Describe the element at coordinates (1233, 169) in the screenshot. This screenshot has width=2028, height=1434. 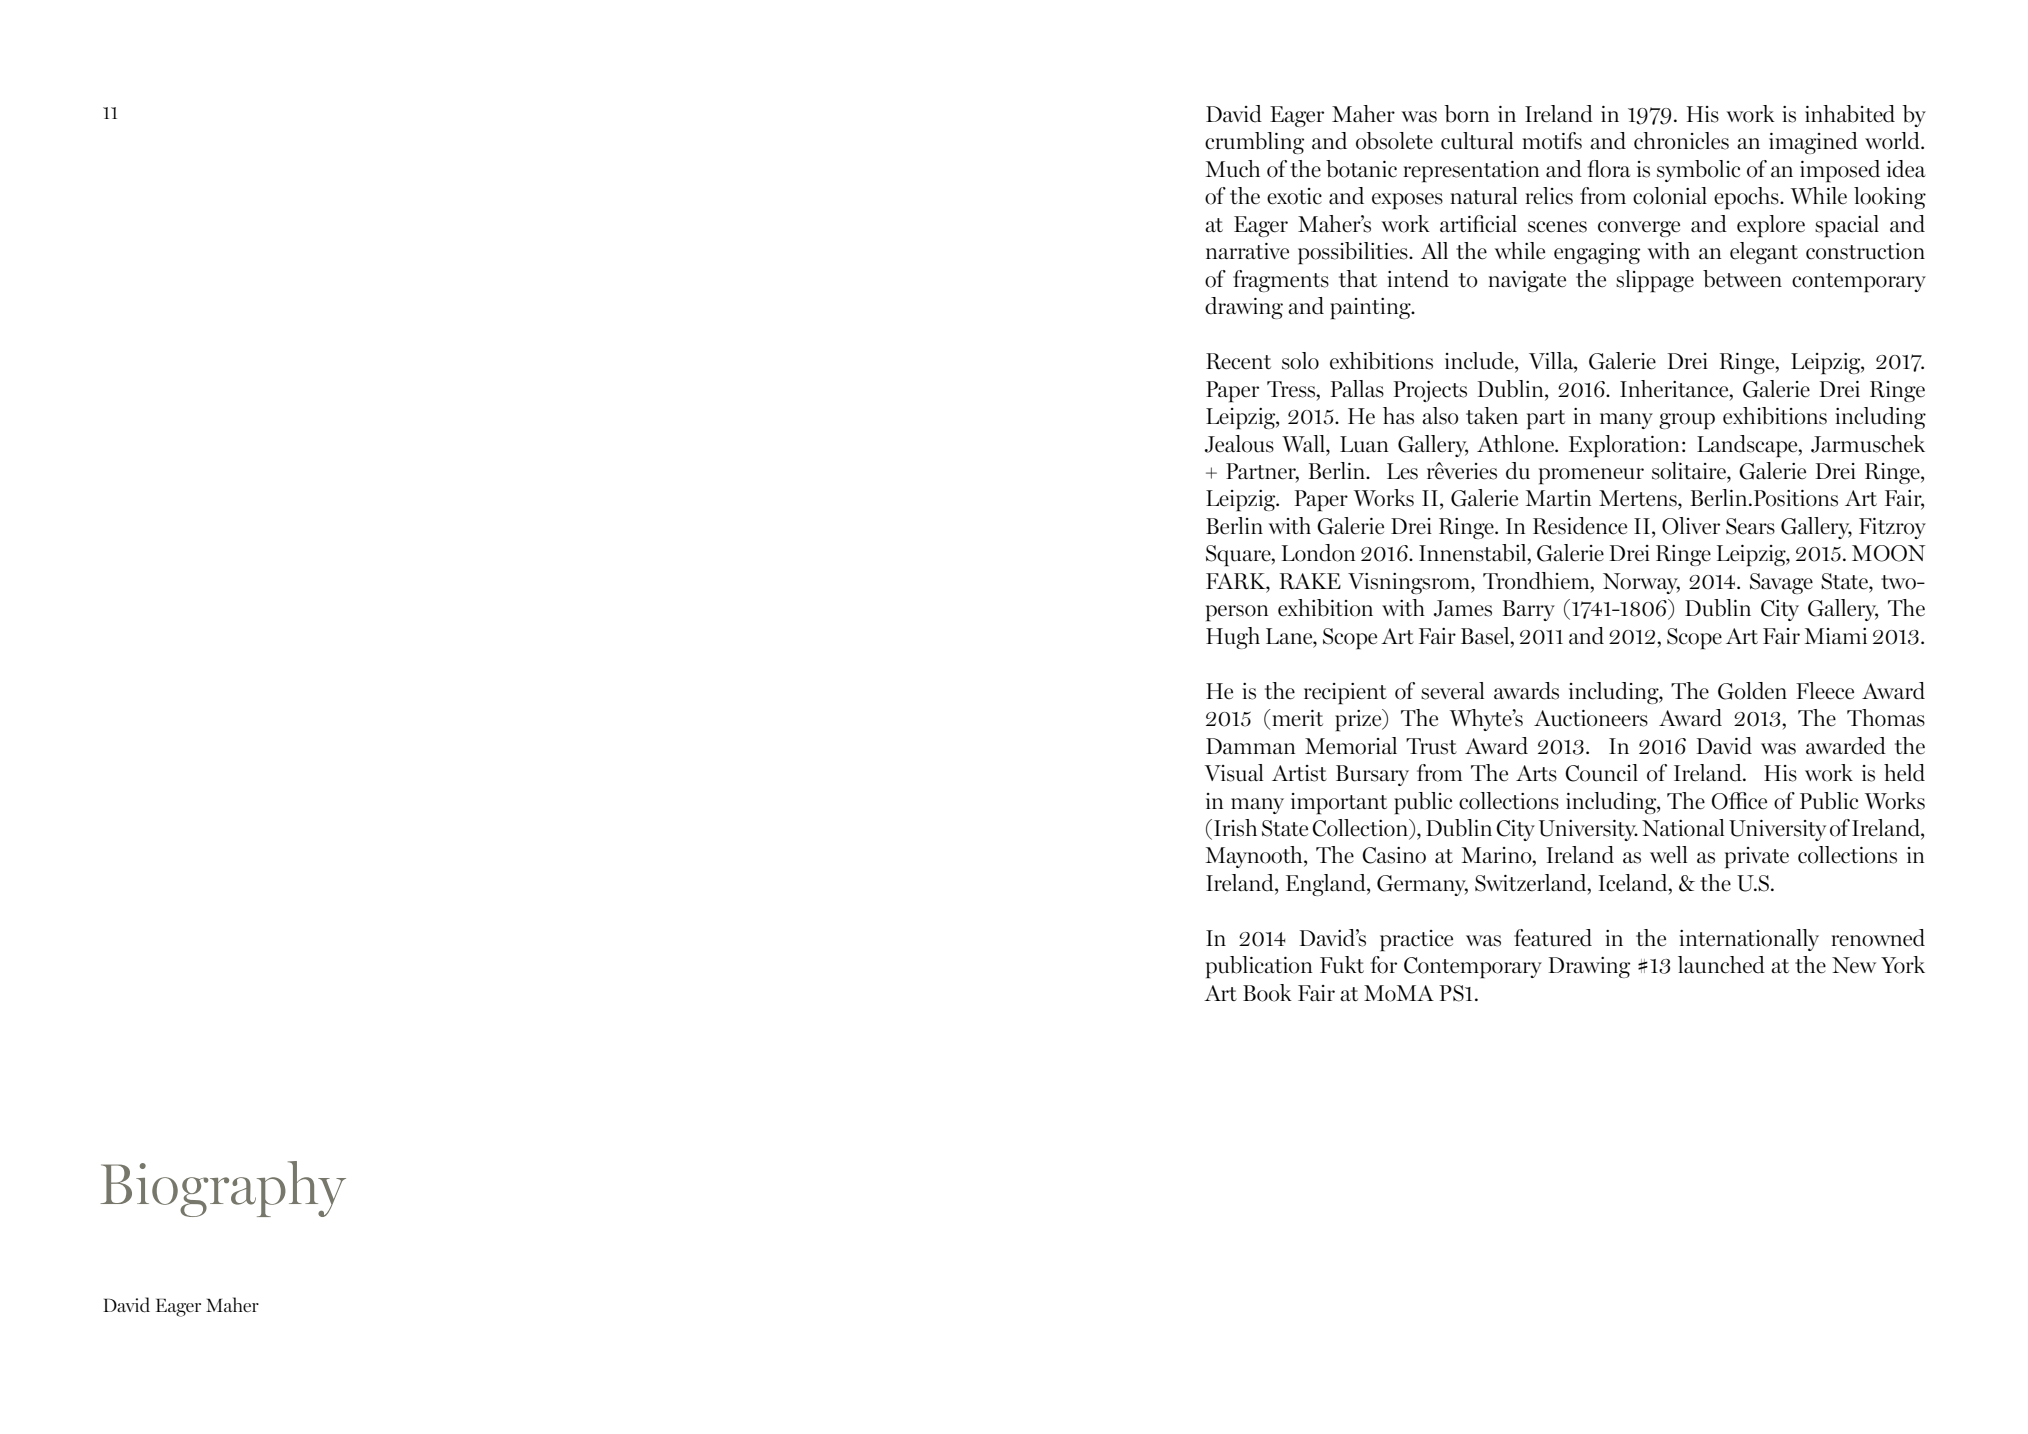
I see `Much` at that location.
